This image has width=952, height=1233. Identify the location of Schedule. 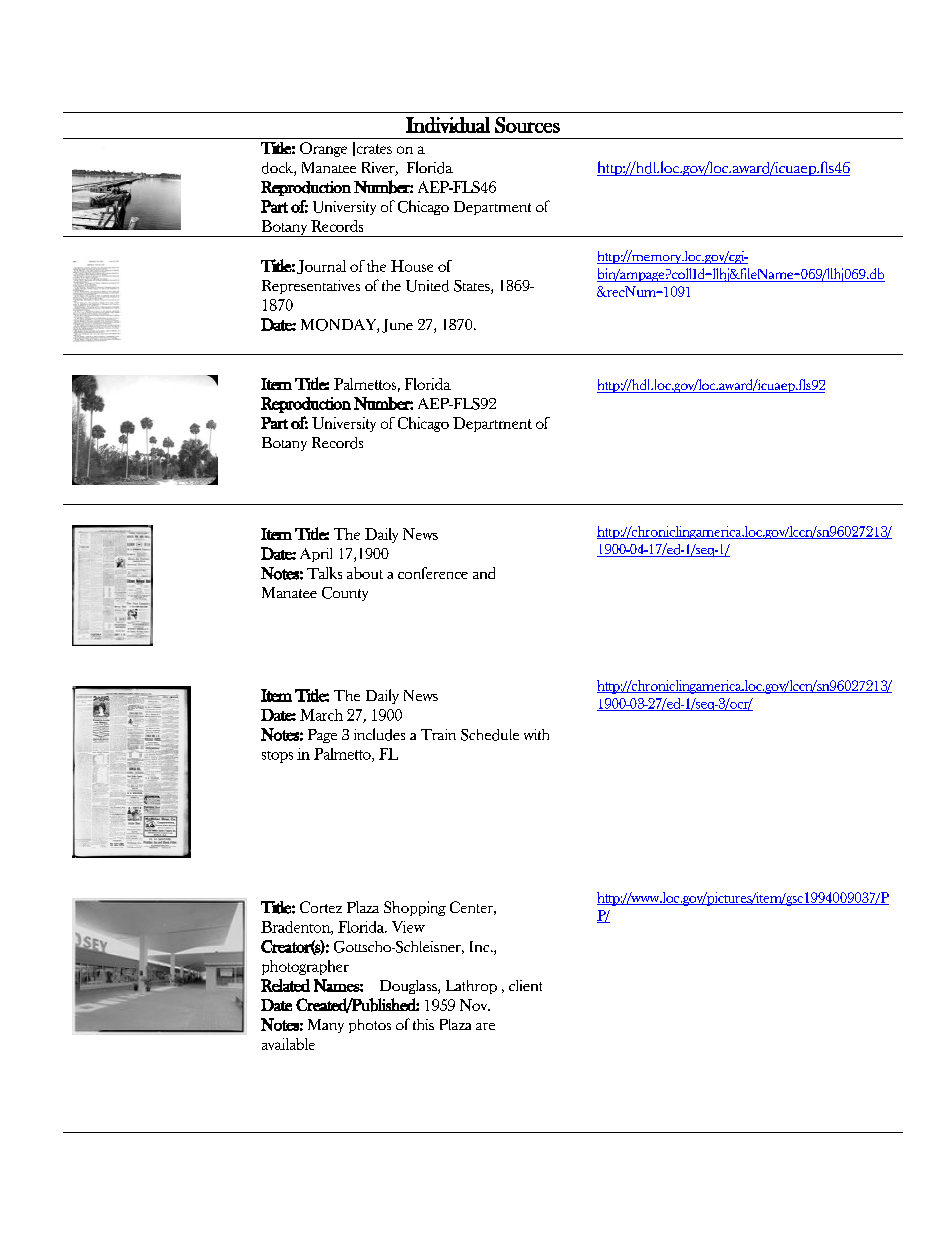
(490, 735).
